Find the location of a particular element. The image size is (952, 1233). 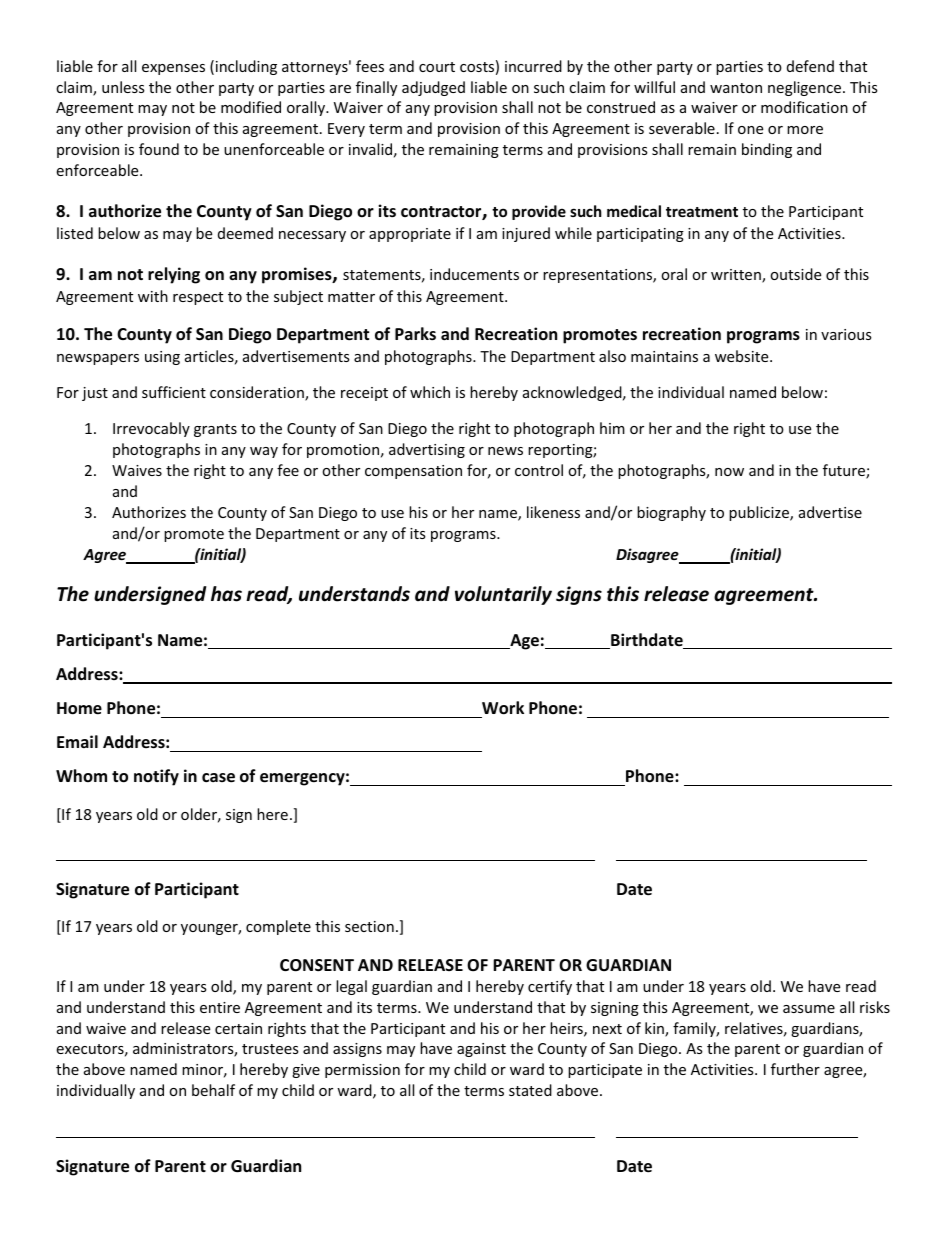

outside is located at coordinates (795, 274).
